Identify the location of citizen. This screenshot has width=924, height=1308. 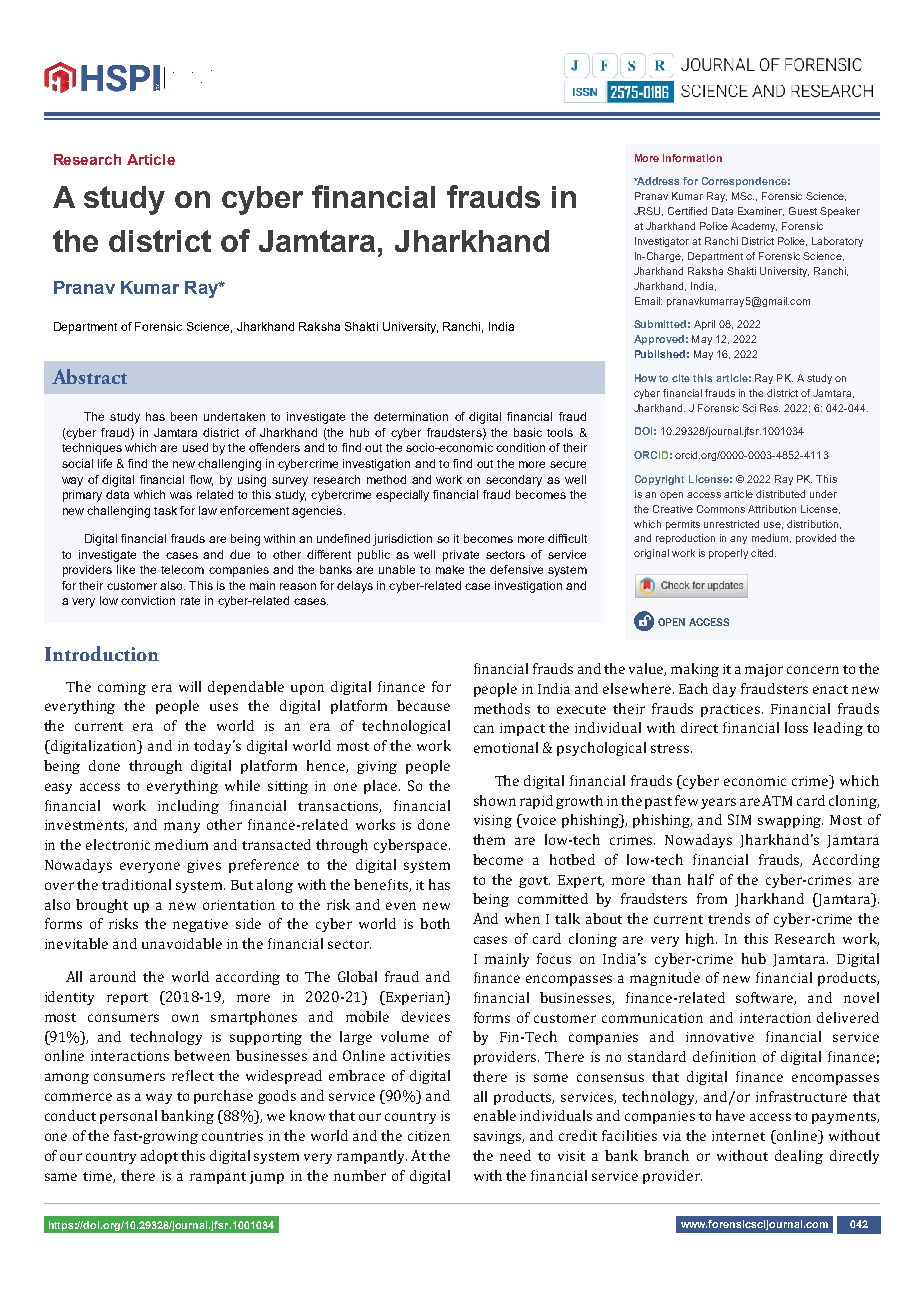
(429, 1136).
